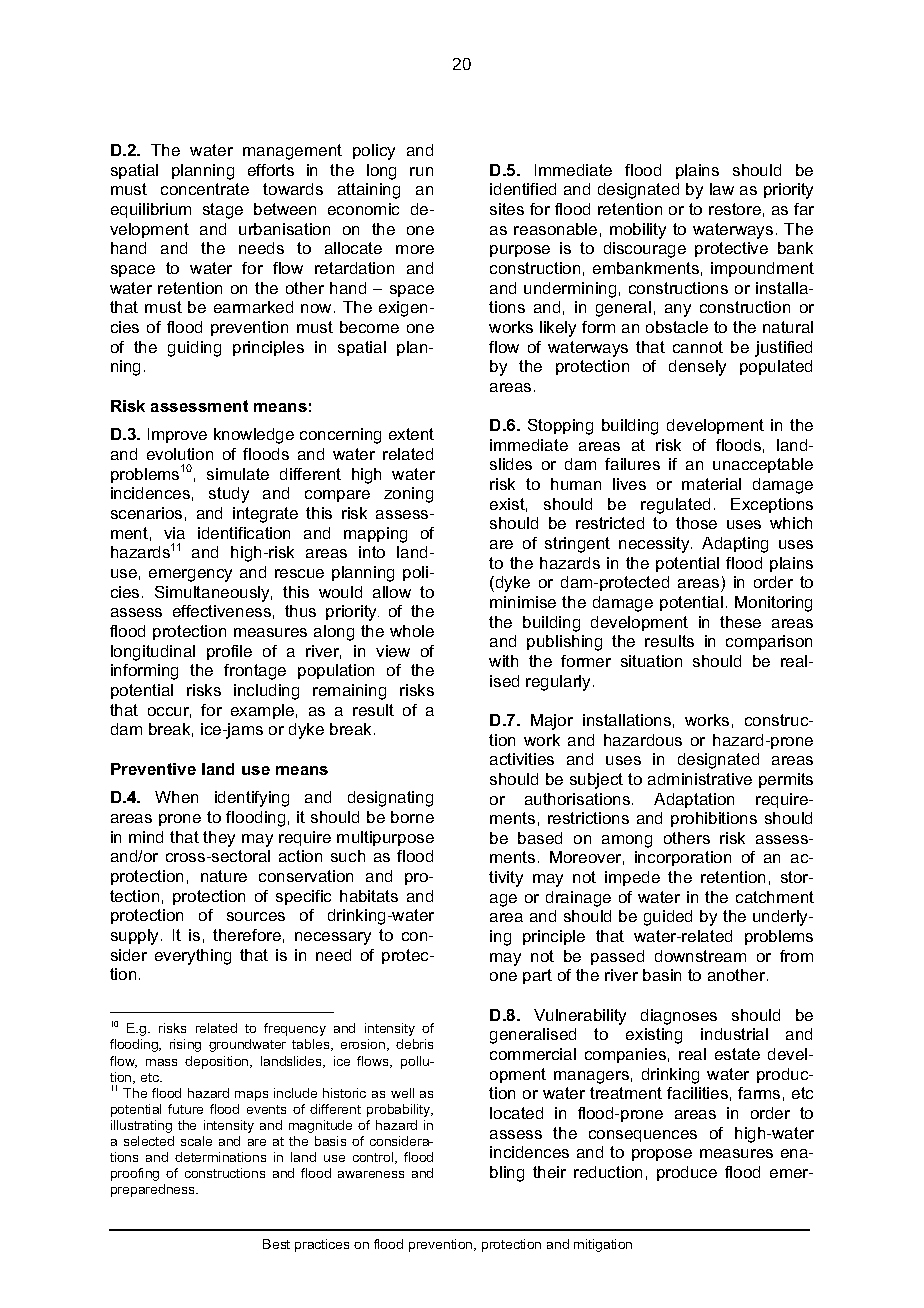 The image size is (924, 1308). Describe the element at coordinates (507, 209) in the image. I see `sites` at that location.
